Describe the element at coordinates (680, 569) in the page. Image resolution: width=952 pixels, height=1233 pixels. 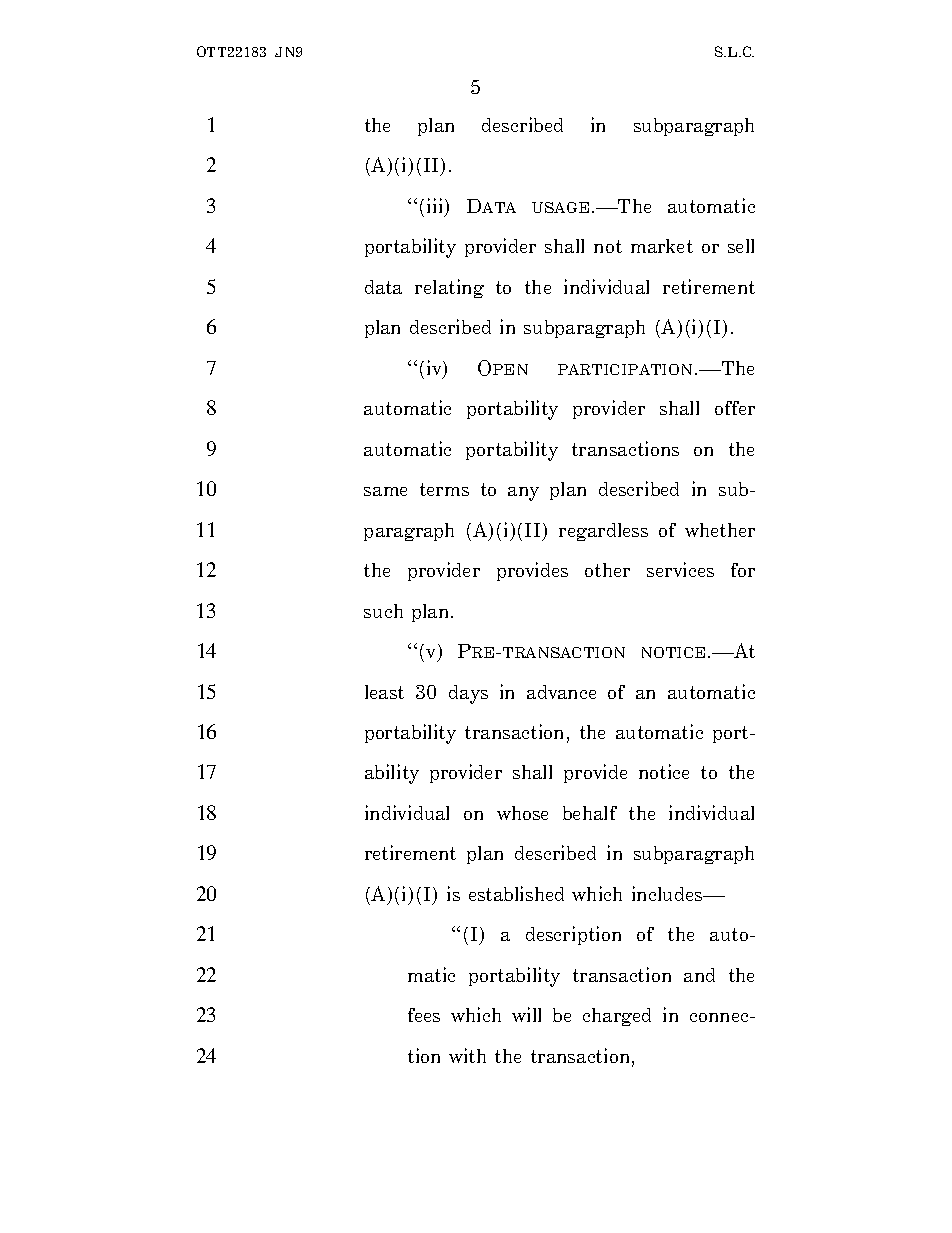
I see `services` at that location.
